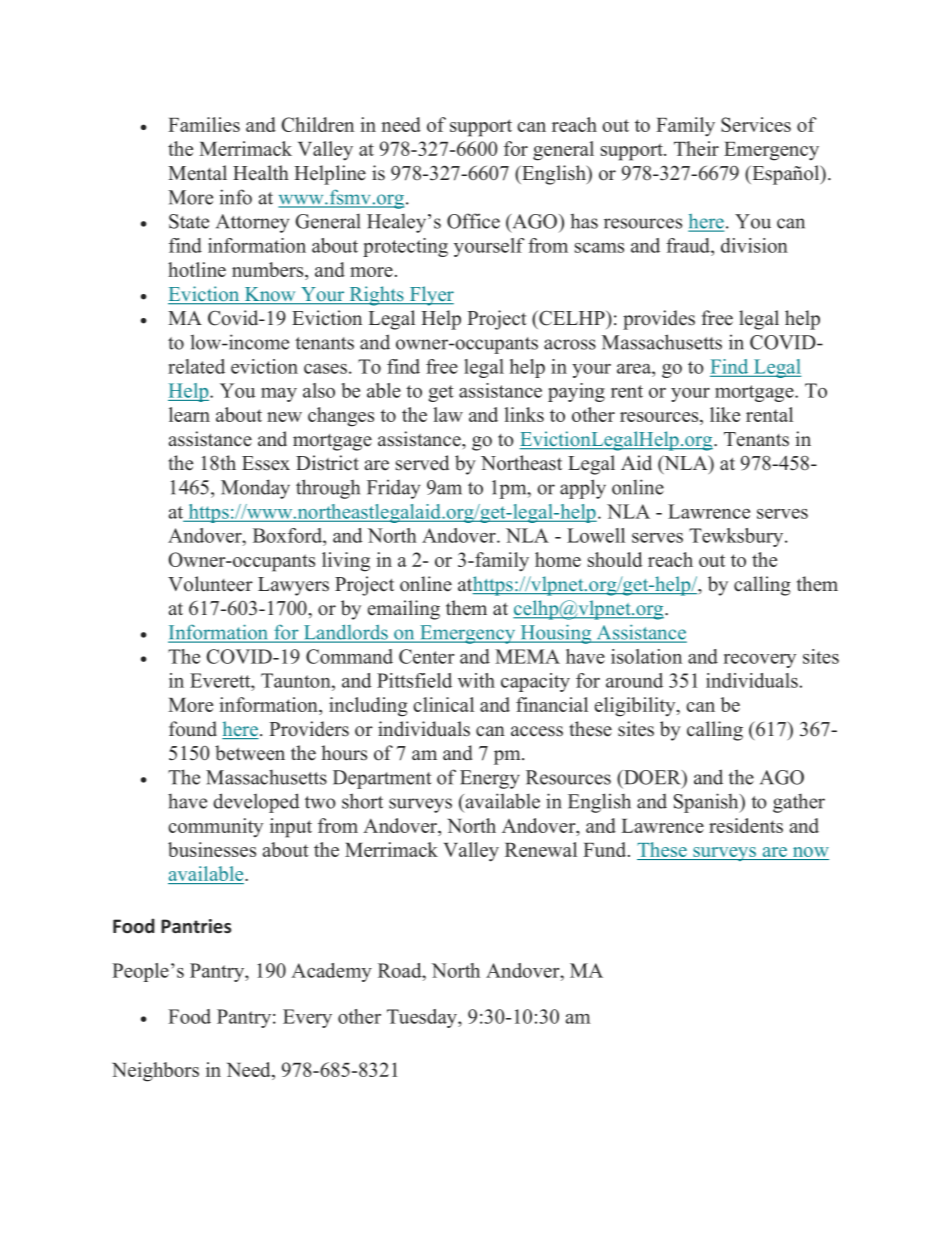  Describe the element at coordinates (696, 148) in the screenshot. I see `Their` at that location.
